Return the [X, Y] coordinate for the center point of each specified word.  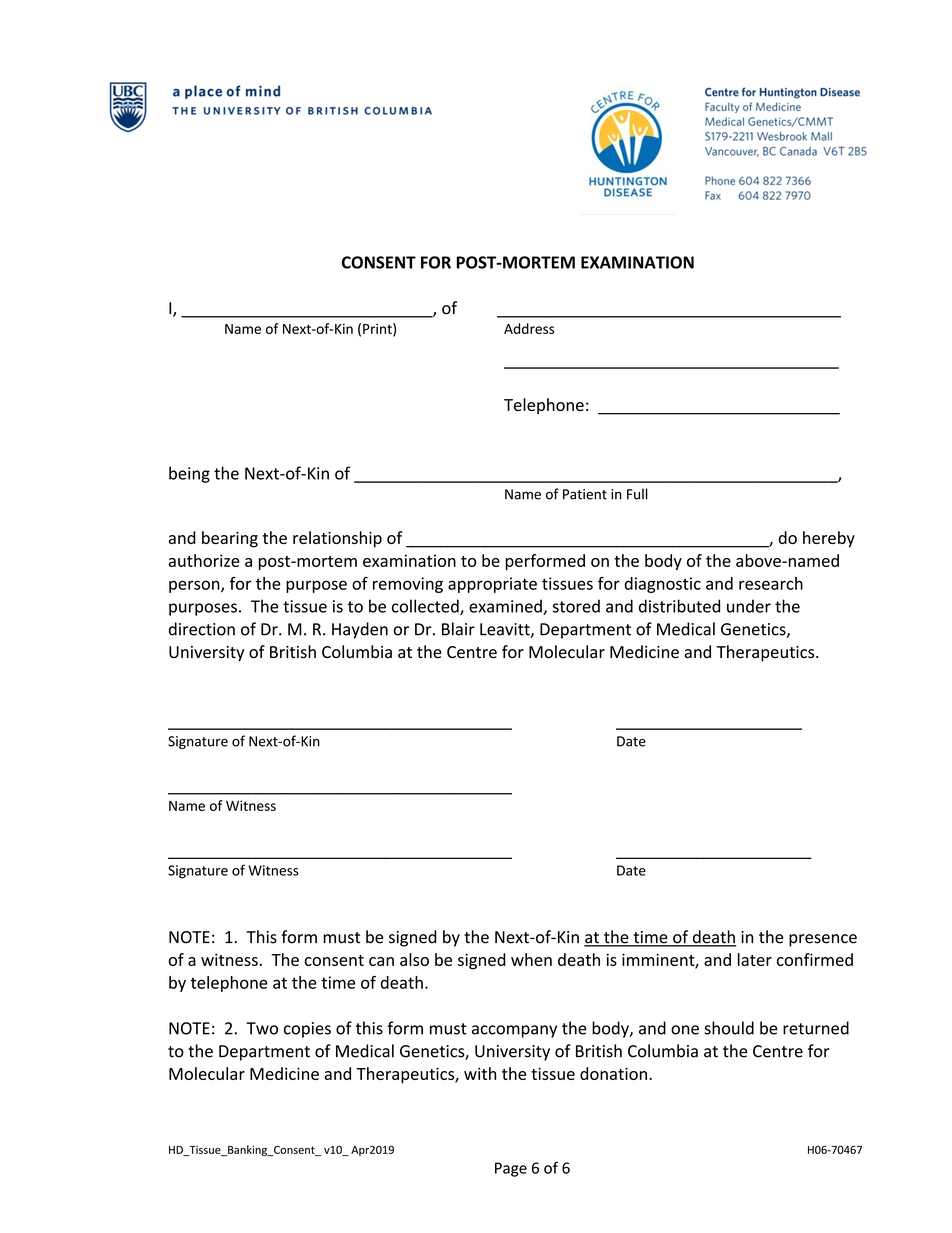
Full [637, 494]
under [749, 606]
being [189, 474]
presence [823, 940]
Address [529, 328]
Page [511, 1169]
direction [202, 629]
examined [506, 607]
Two [262, 1028]
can [381, 961]
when [531, 959]
